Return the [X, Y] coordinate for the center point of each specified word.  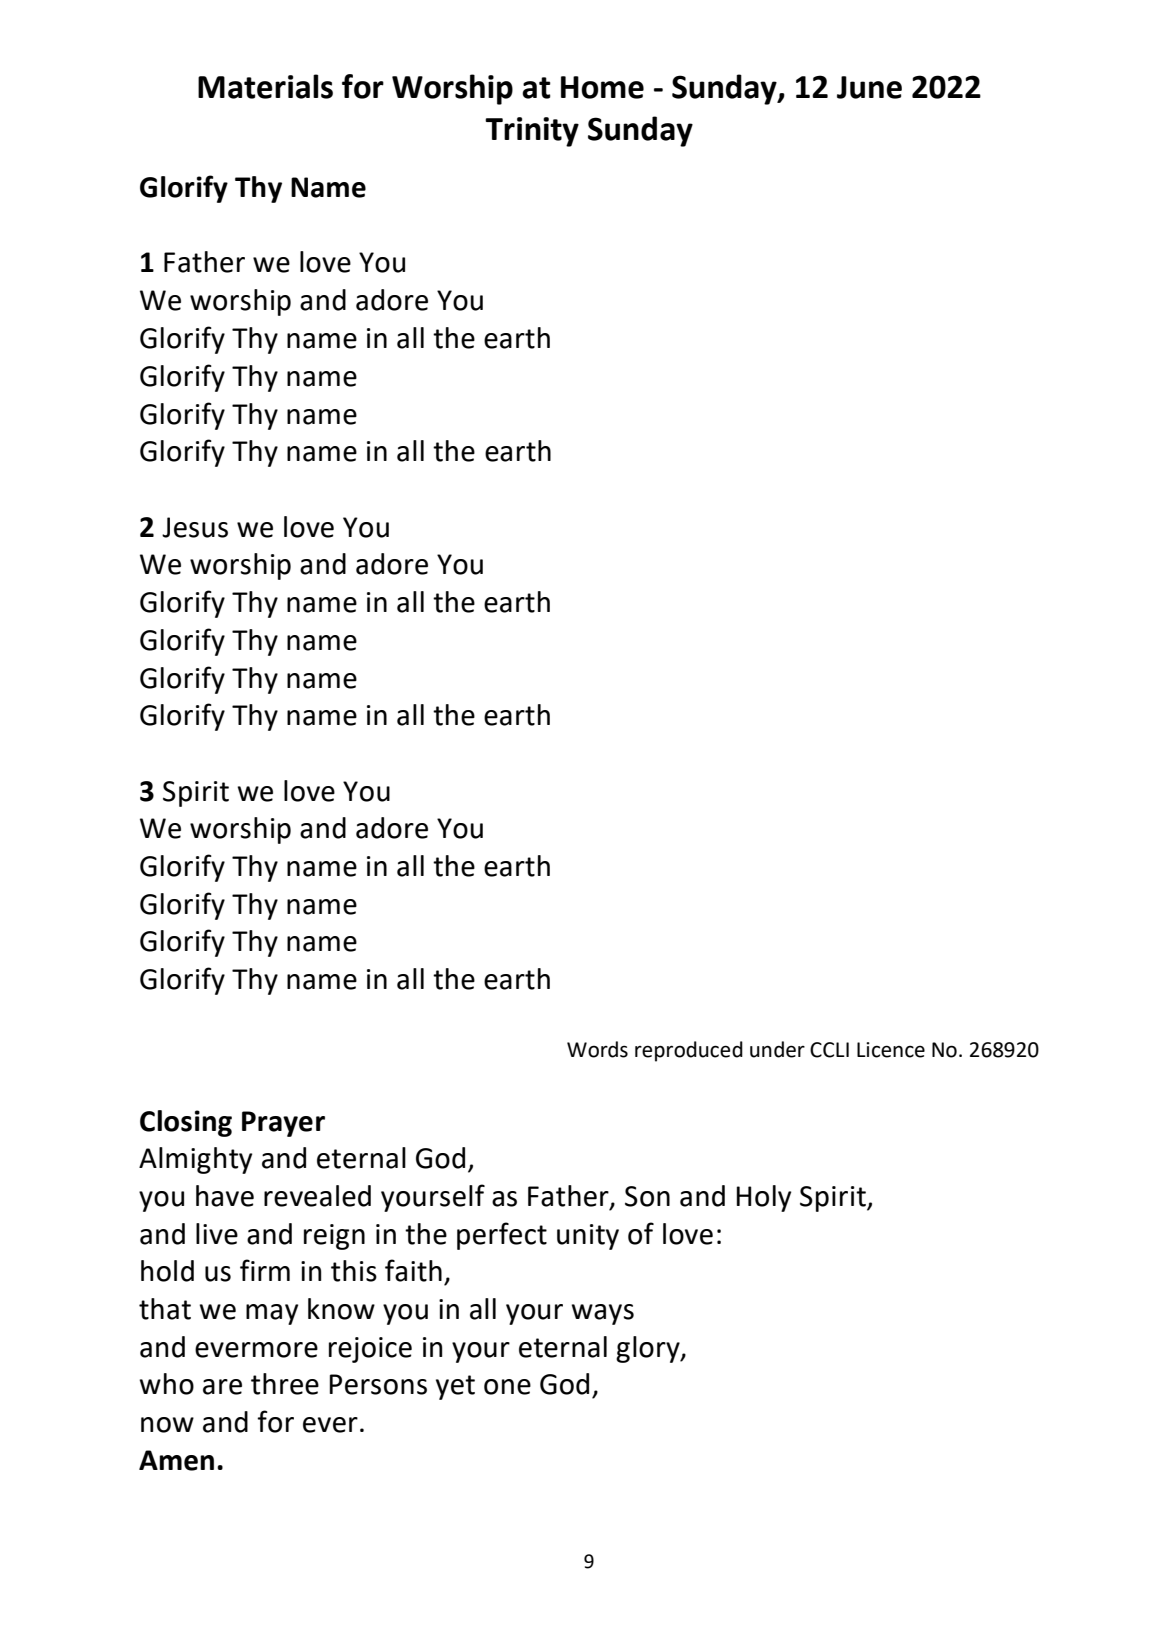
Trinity [532, 132]
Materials [265, 86]
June [869, 87]
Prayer [283, 1124]
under [777, 1049]
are [222, 1387]
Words [597, 1049]
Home [602, 87]
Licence [891, 1050]
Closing [186, 1123]
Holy [764, 1198]
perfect [502, 1236]
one [507, 1387]
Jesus [195, 527]
